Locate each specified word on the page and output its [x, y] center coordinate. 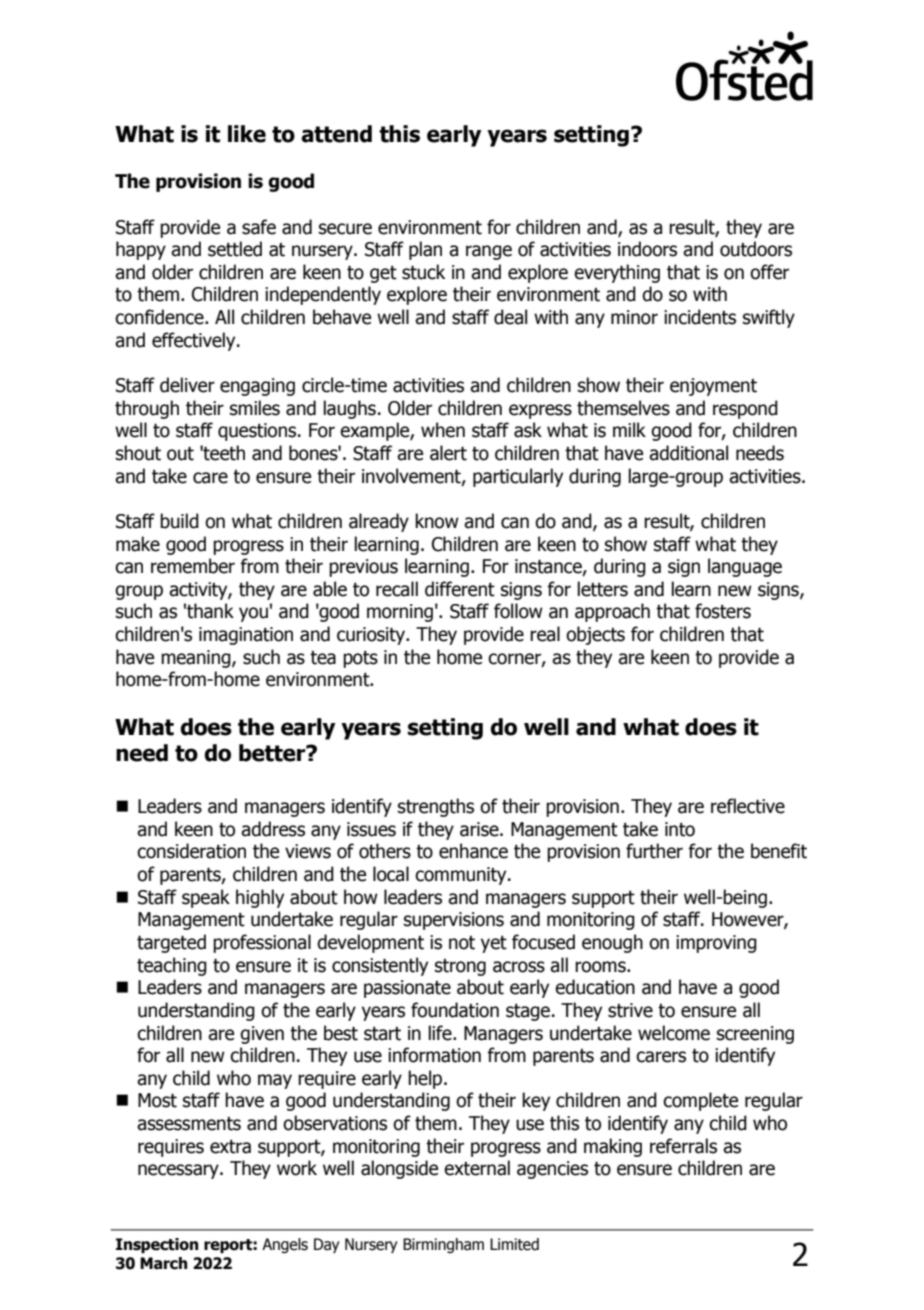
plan [425, 250]
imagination [246, 636]
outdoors [756, 249]
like [247, 134]
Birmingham [443, 1245]
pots [360, 659]
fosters [723, 611]
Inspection [157, 1246]
